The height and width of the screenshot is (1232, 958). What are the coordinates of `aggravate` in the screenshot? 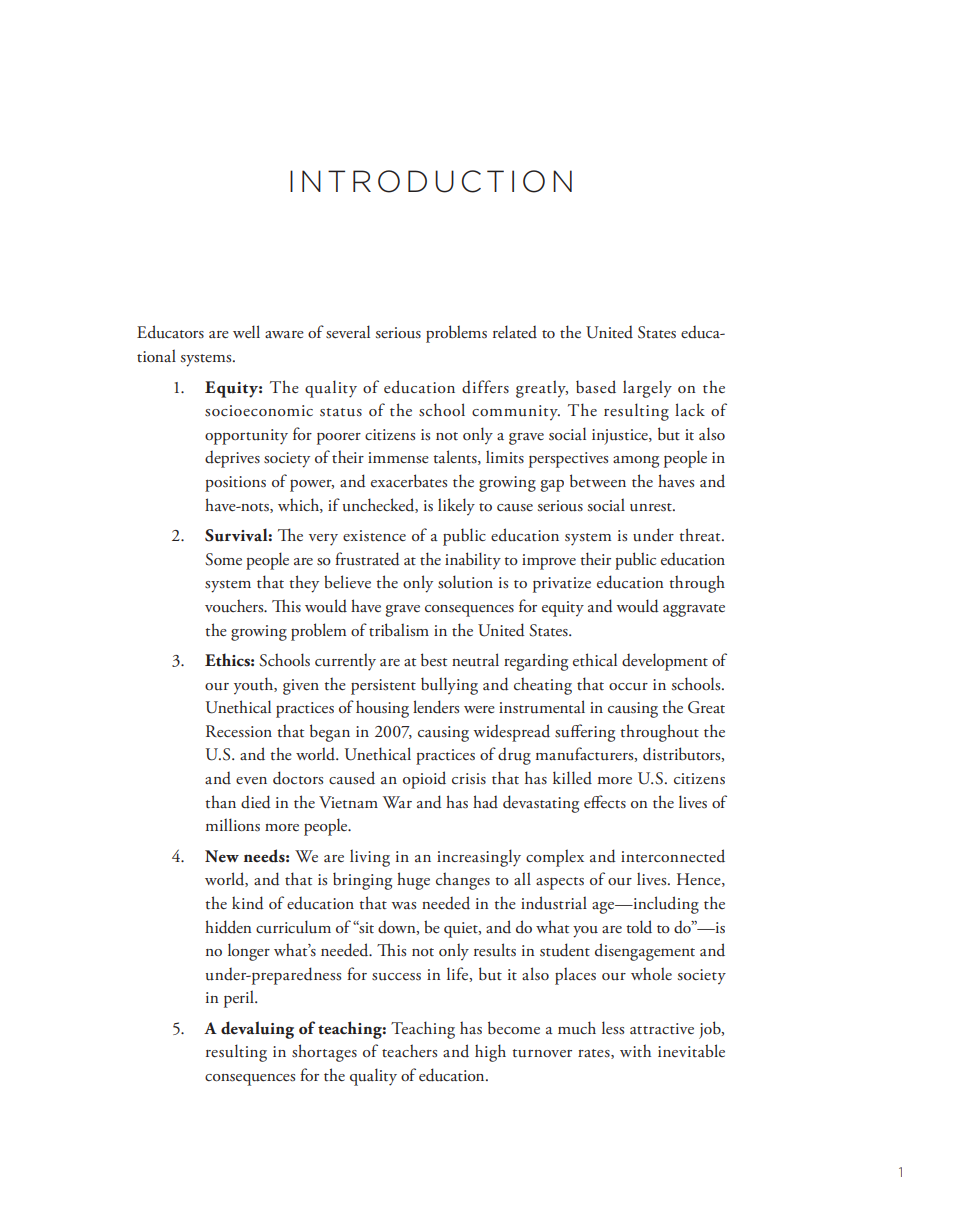 It's located at (694, 610).
